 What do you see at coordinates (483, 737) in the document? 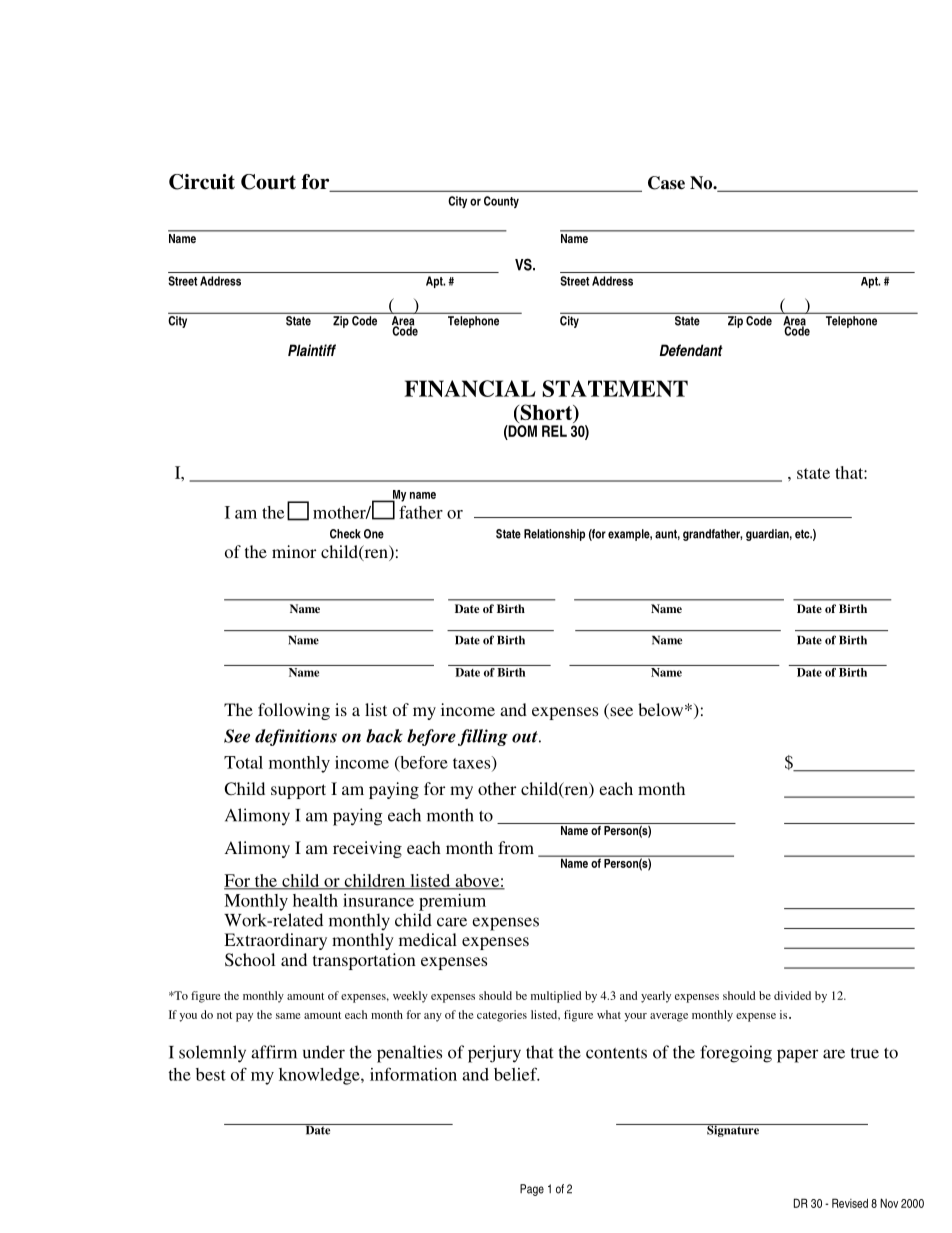
I see `filling` at bounding box center [483, 737].
